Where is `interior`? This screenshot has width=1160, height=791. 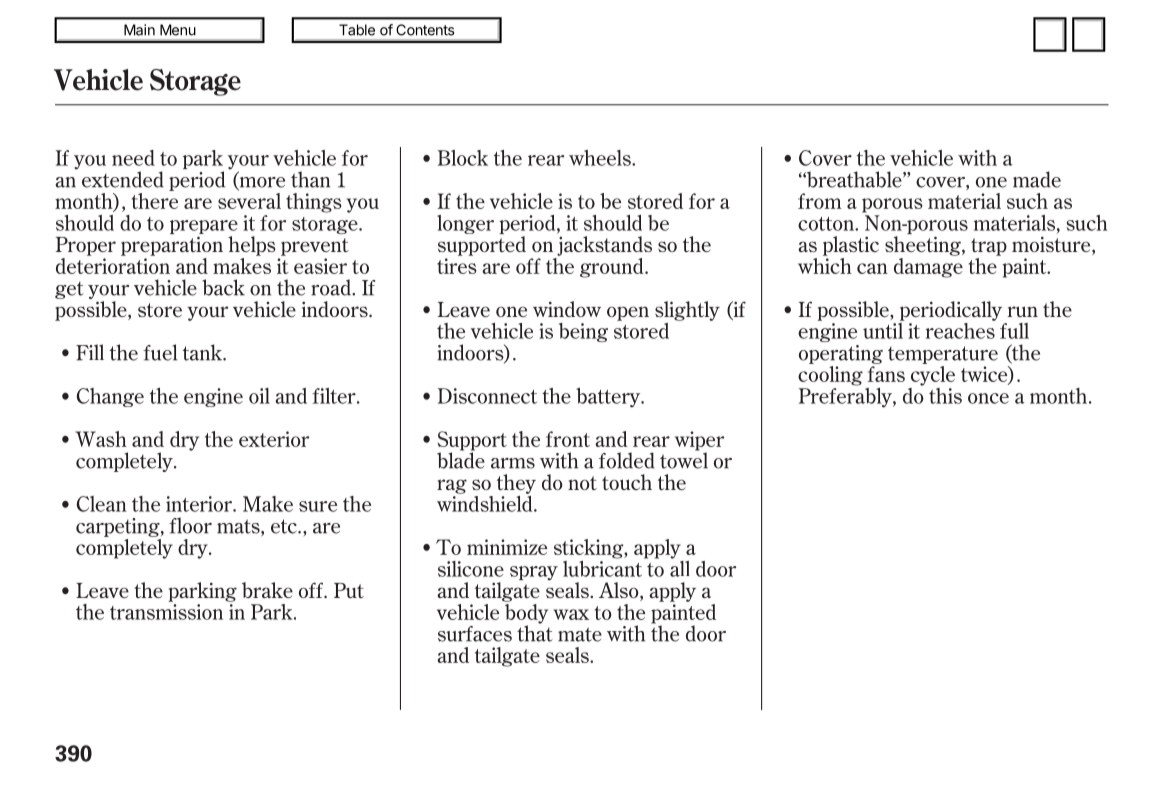 interior is located at coordinates (200, 504).
